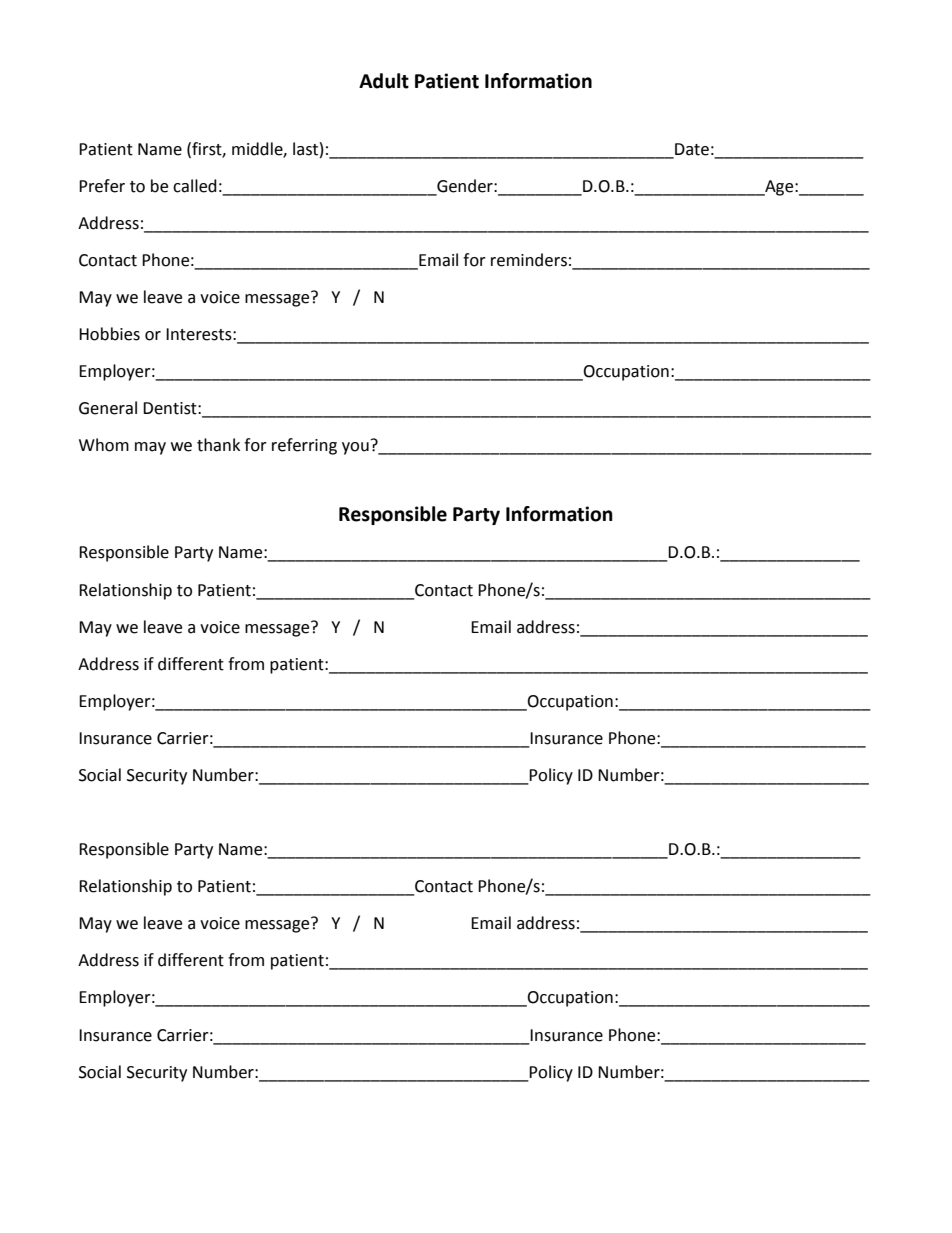  Describe the element at coordinates (104, 445) in the image. I see `Whom` at that location.
